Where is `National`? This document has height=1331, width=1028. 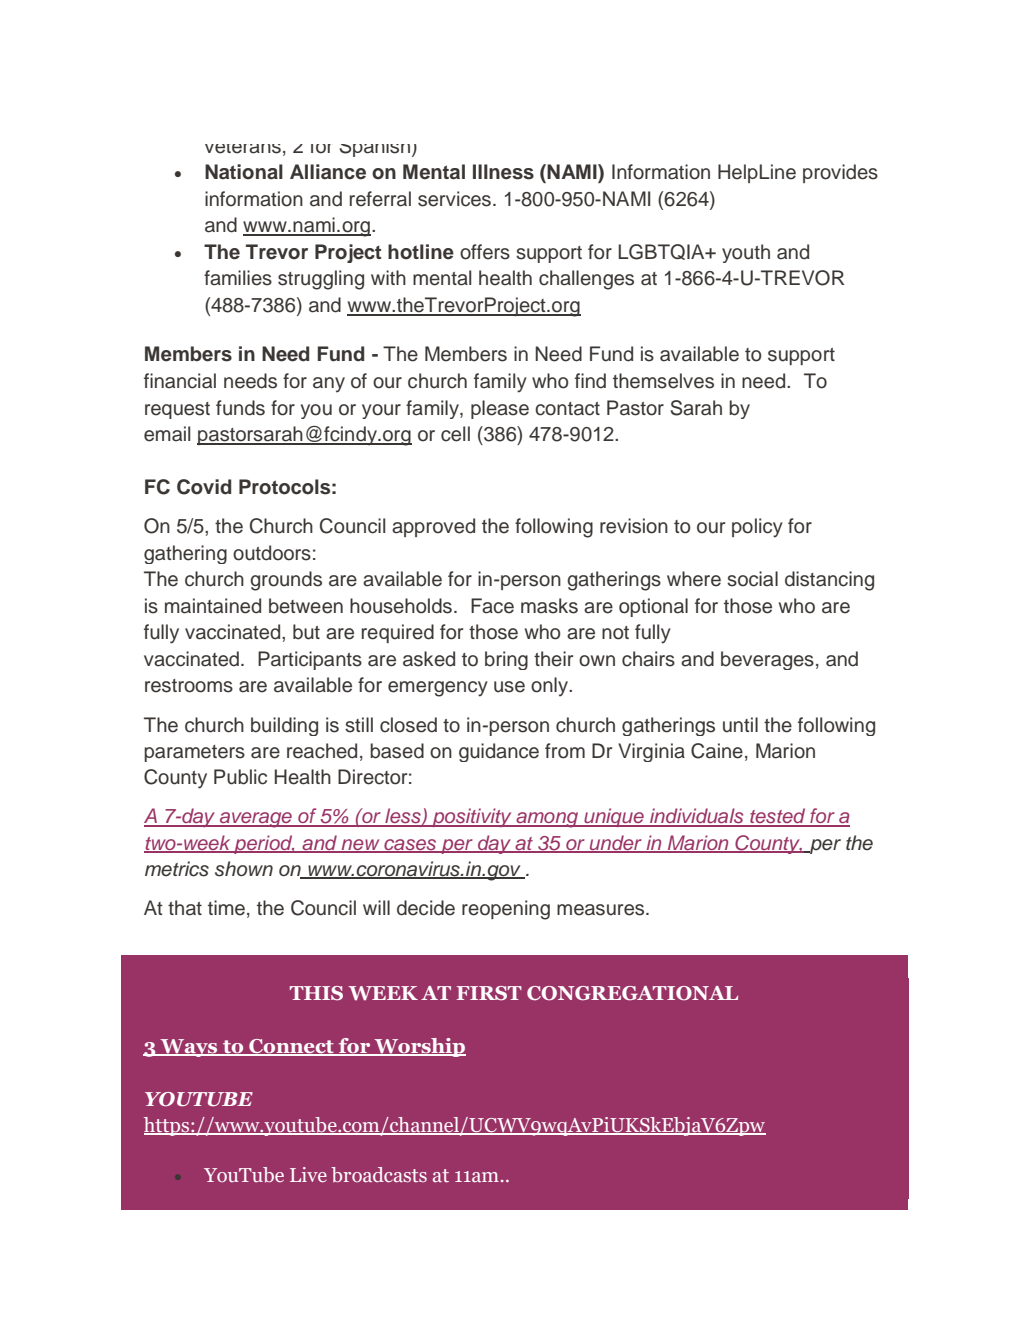 National is located at coordinates (244, 172).
